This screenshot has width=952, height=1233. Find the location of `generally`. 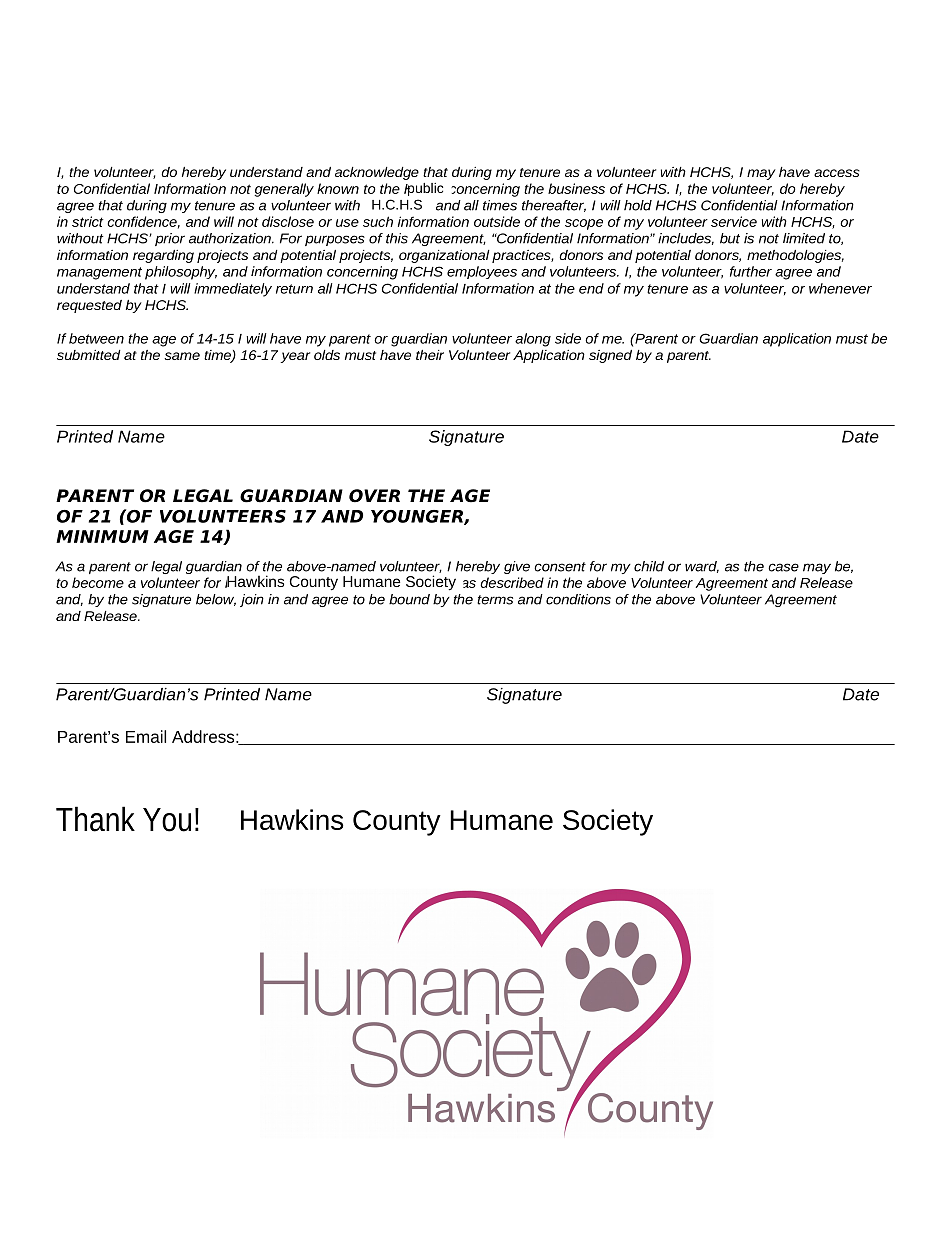

generally is located at coordinates (284, 190).
